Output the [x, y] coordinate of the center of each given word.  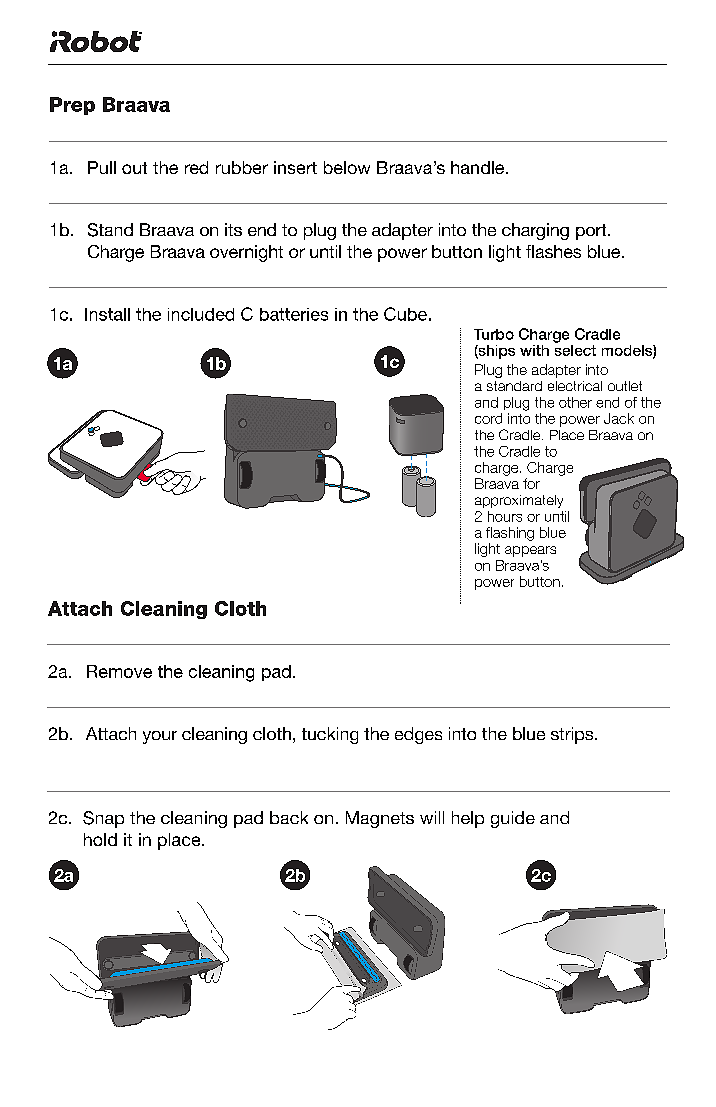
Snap [103, 819]
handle [479, 167]
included [201, 314]
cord [488, 418]
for [531, 483]
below [347, 167]
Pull [102, 167]
